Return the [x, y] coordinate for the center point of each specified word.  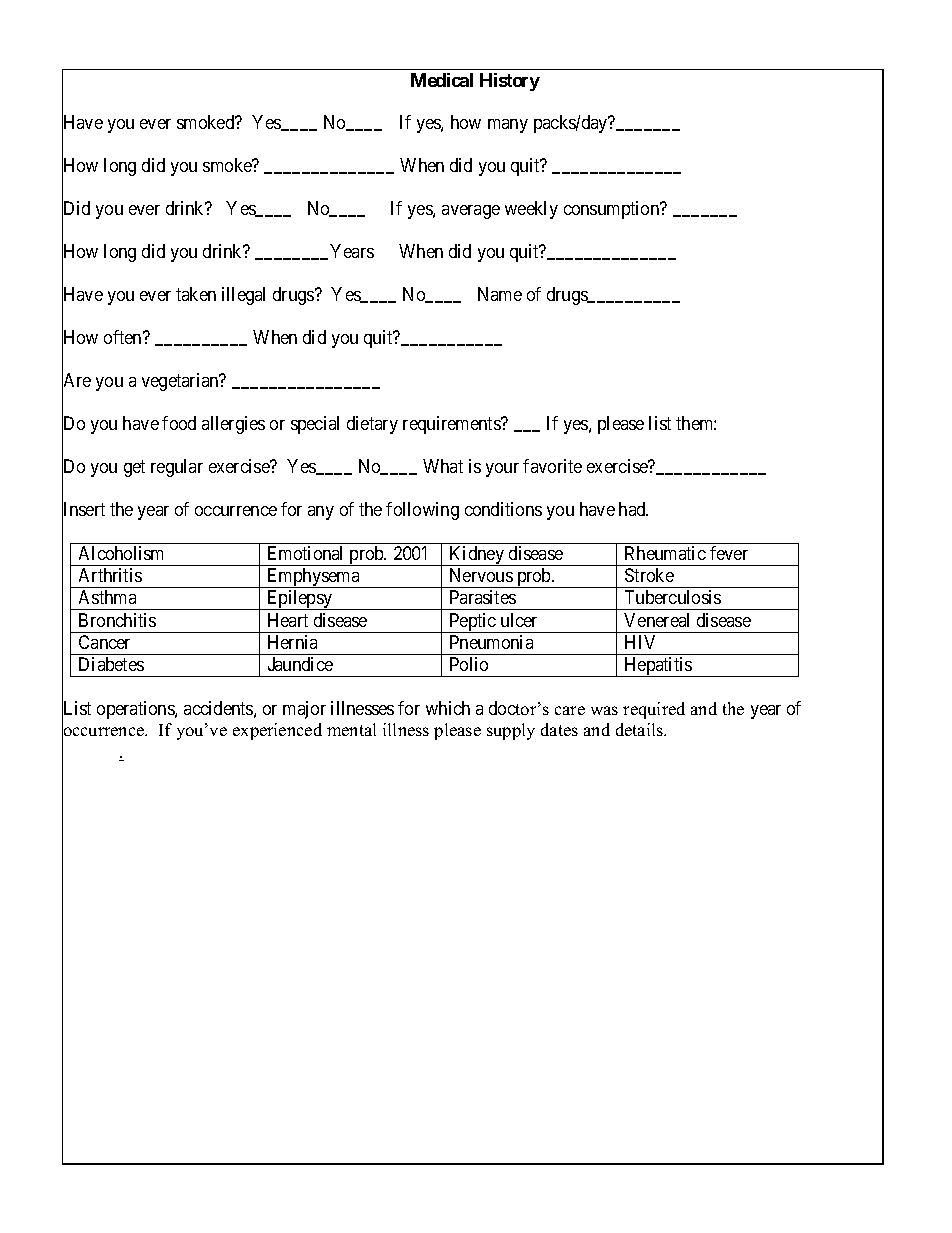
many [508, 126]
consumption [613, 210]
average [471, 212]
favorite [552, 466]
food [179, 423]
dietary [372, 425]
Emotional [305, 553]
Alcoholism [121, 553]
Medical [442, 80]
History [510, 82]
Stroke [649, 575]
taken [196, 294]
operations [136, 710]
